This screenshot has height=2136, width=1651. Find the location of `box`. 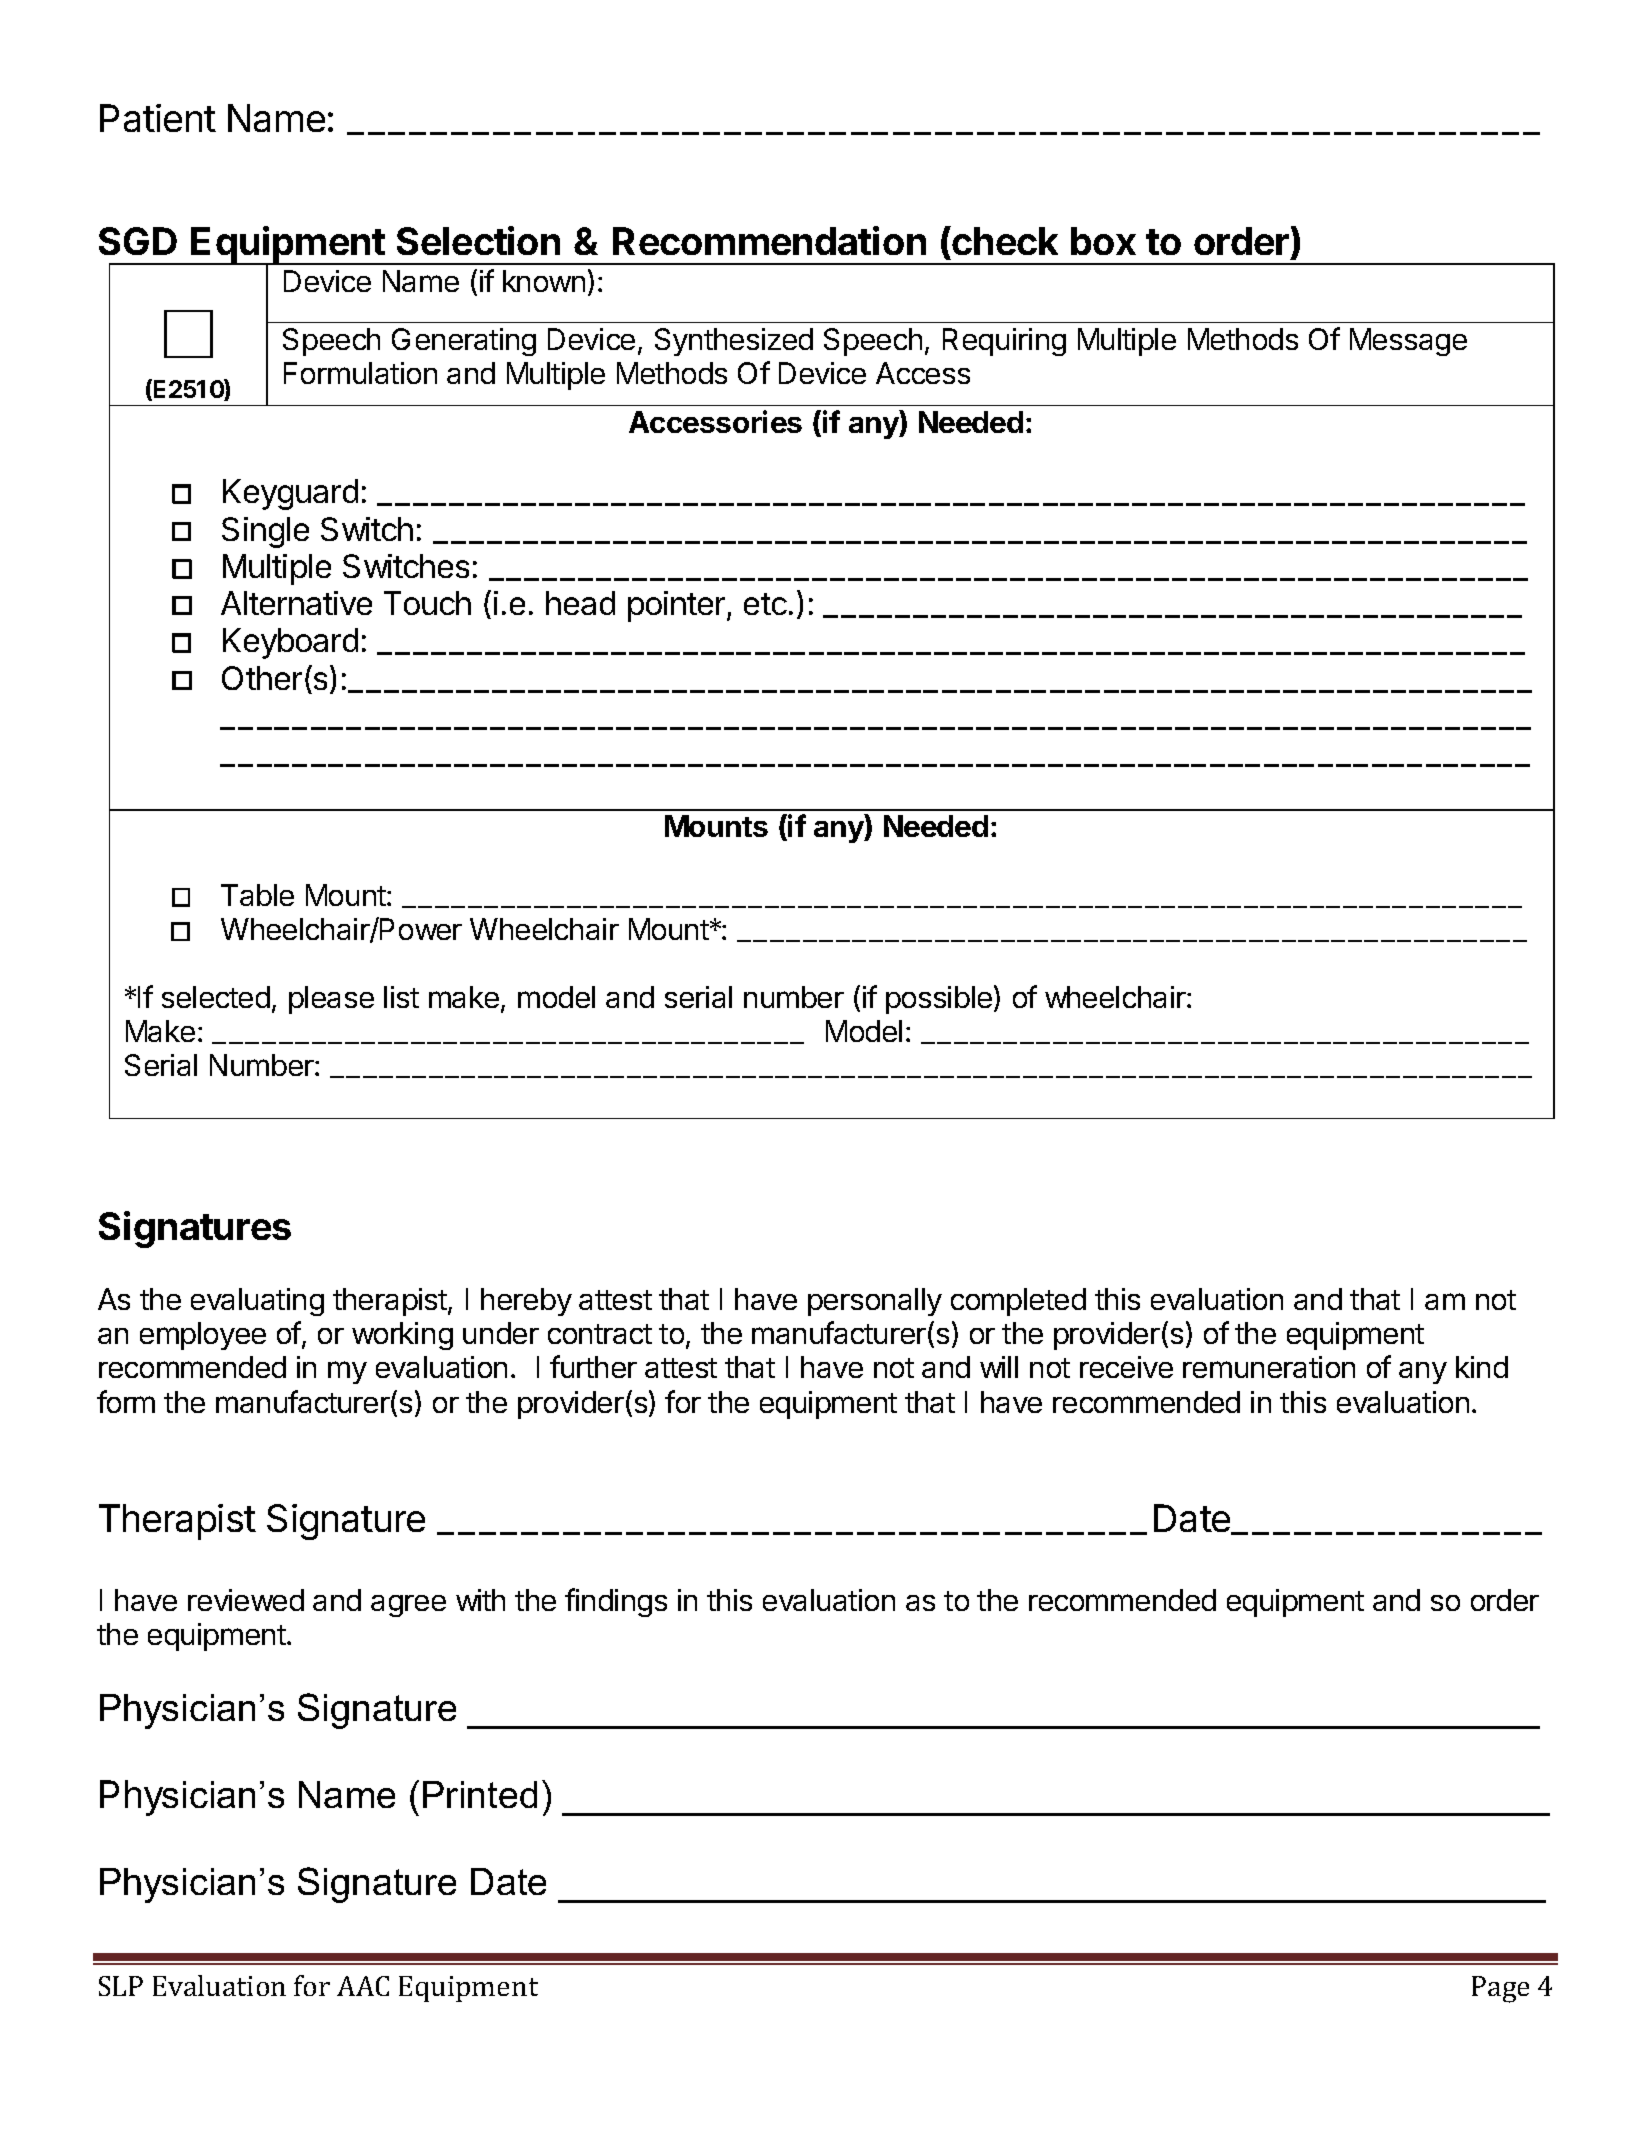

box is located at coordinates (1103, 241).
